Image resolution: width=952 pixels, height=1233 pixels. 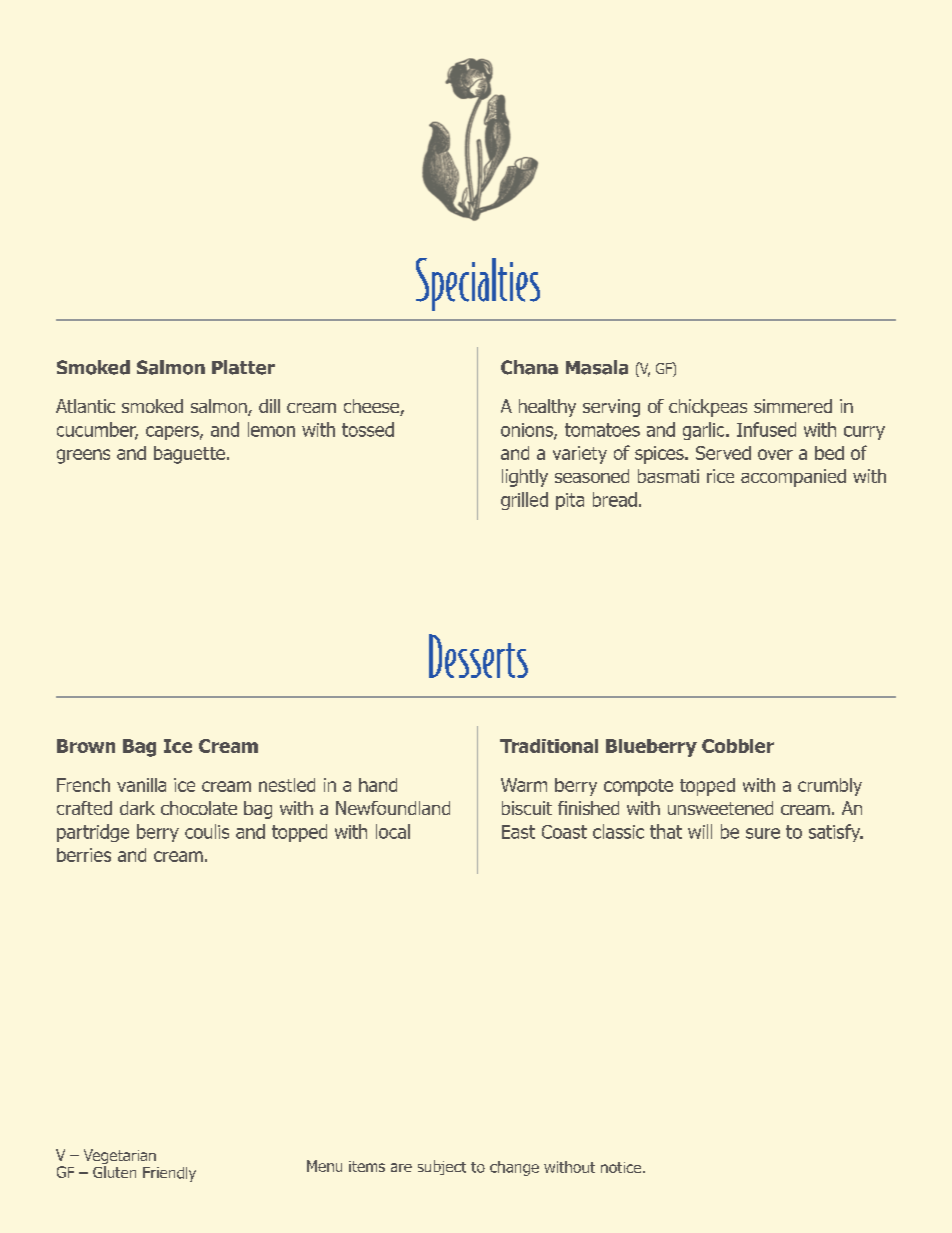 What do you see at coordinates (243, 367) in the screenshot?
I see `Platter` at bounding box center [243, 367].
